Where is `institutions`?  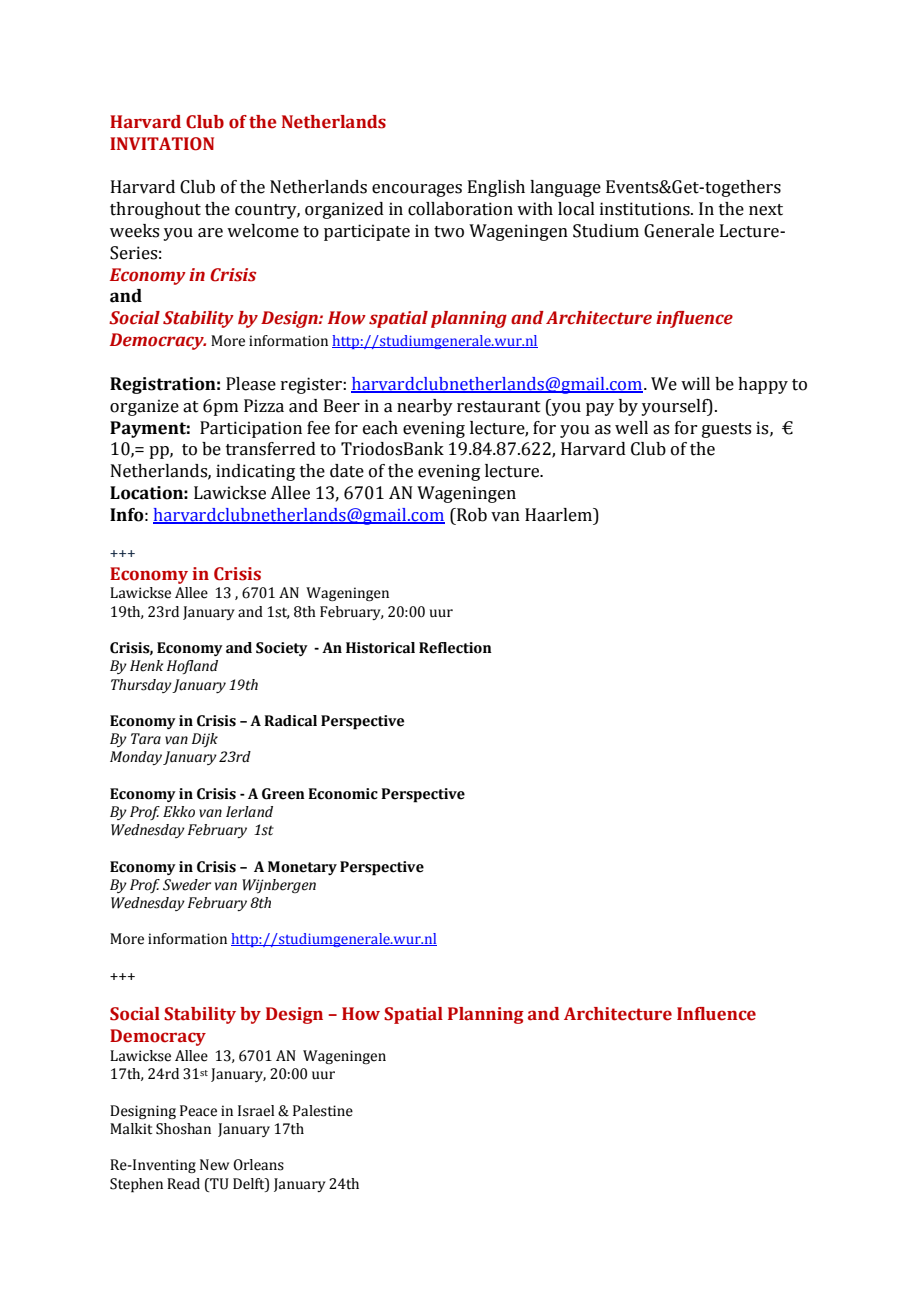
institutions is located at coordinates (646, 209).
